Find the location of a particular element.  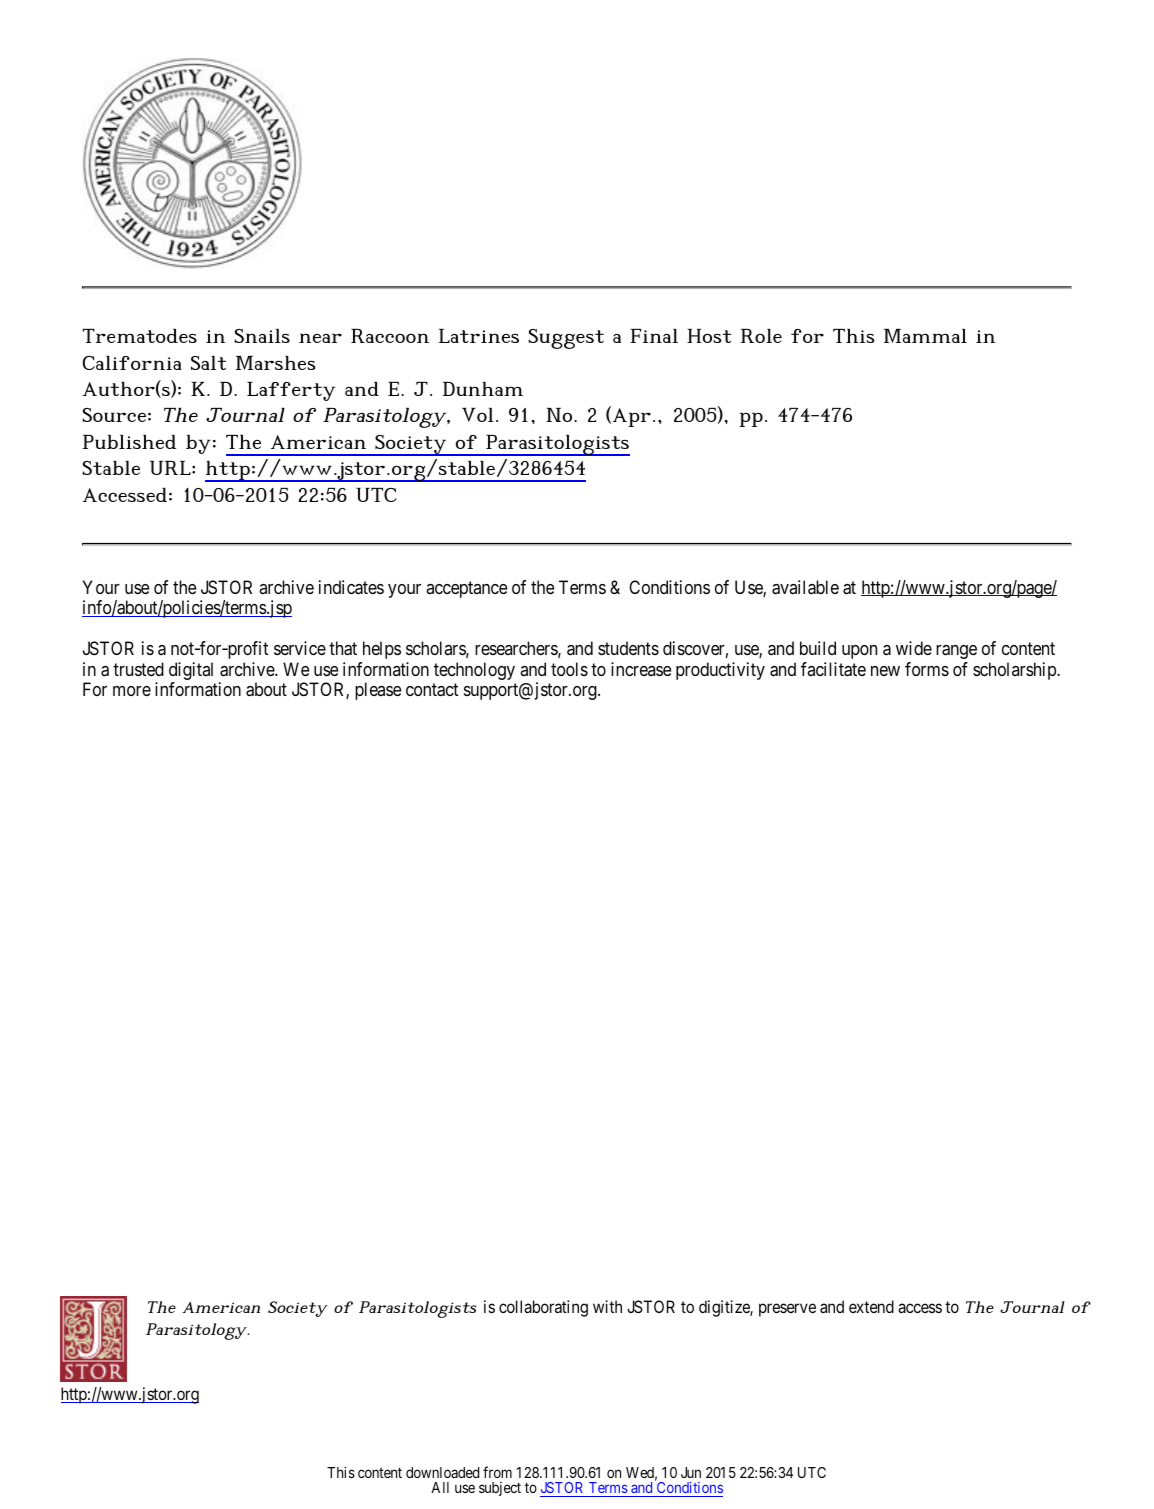

from is located at coordinates (497, 1472).
